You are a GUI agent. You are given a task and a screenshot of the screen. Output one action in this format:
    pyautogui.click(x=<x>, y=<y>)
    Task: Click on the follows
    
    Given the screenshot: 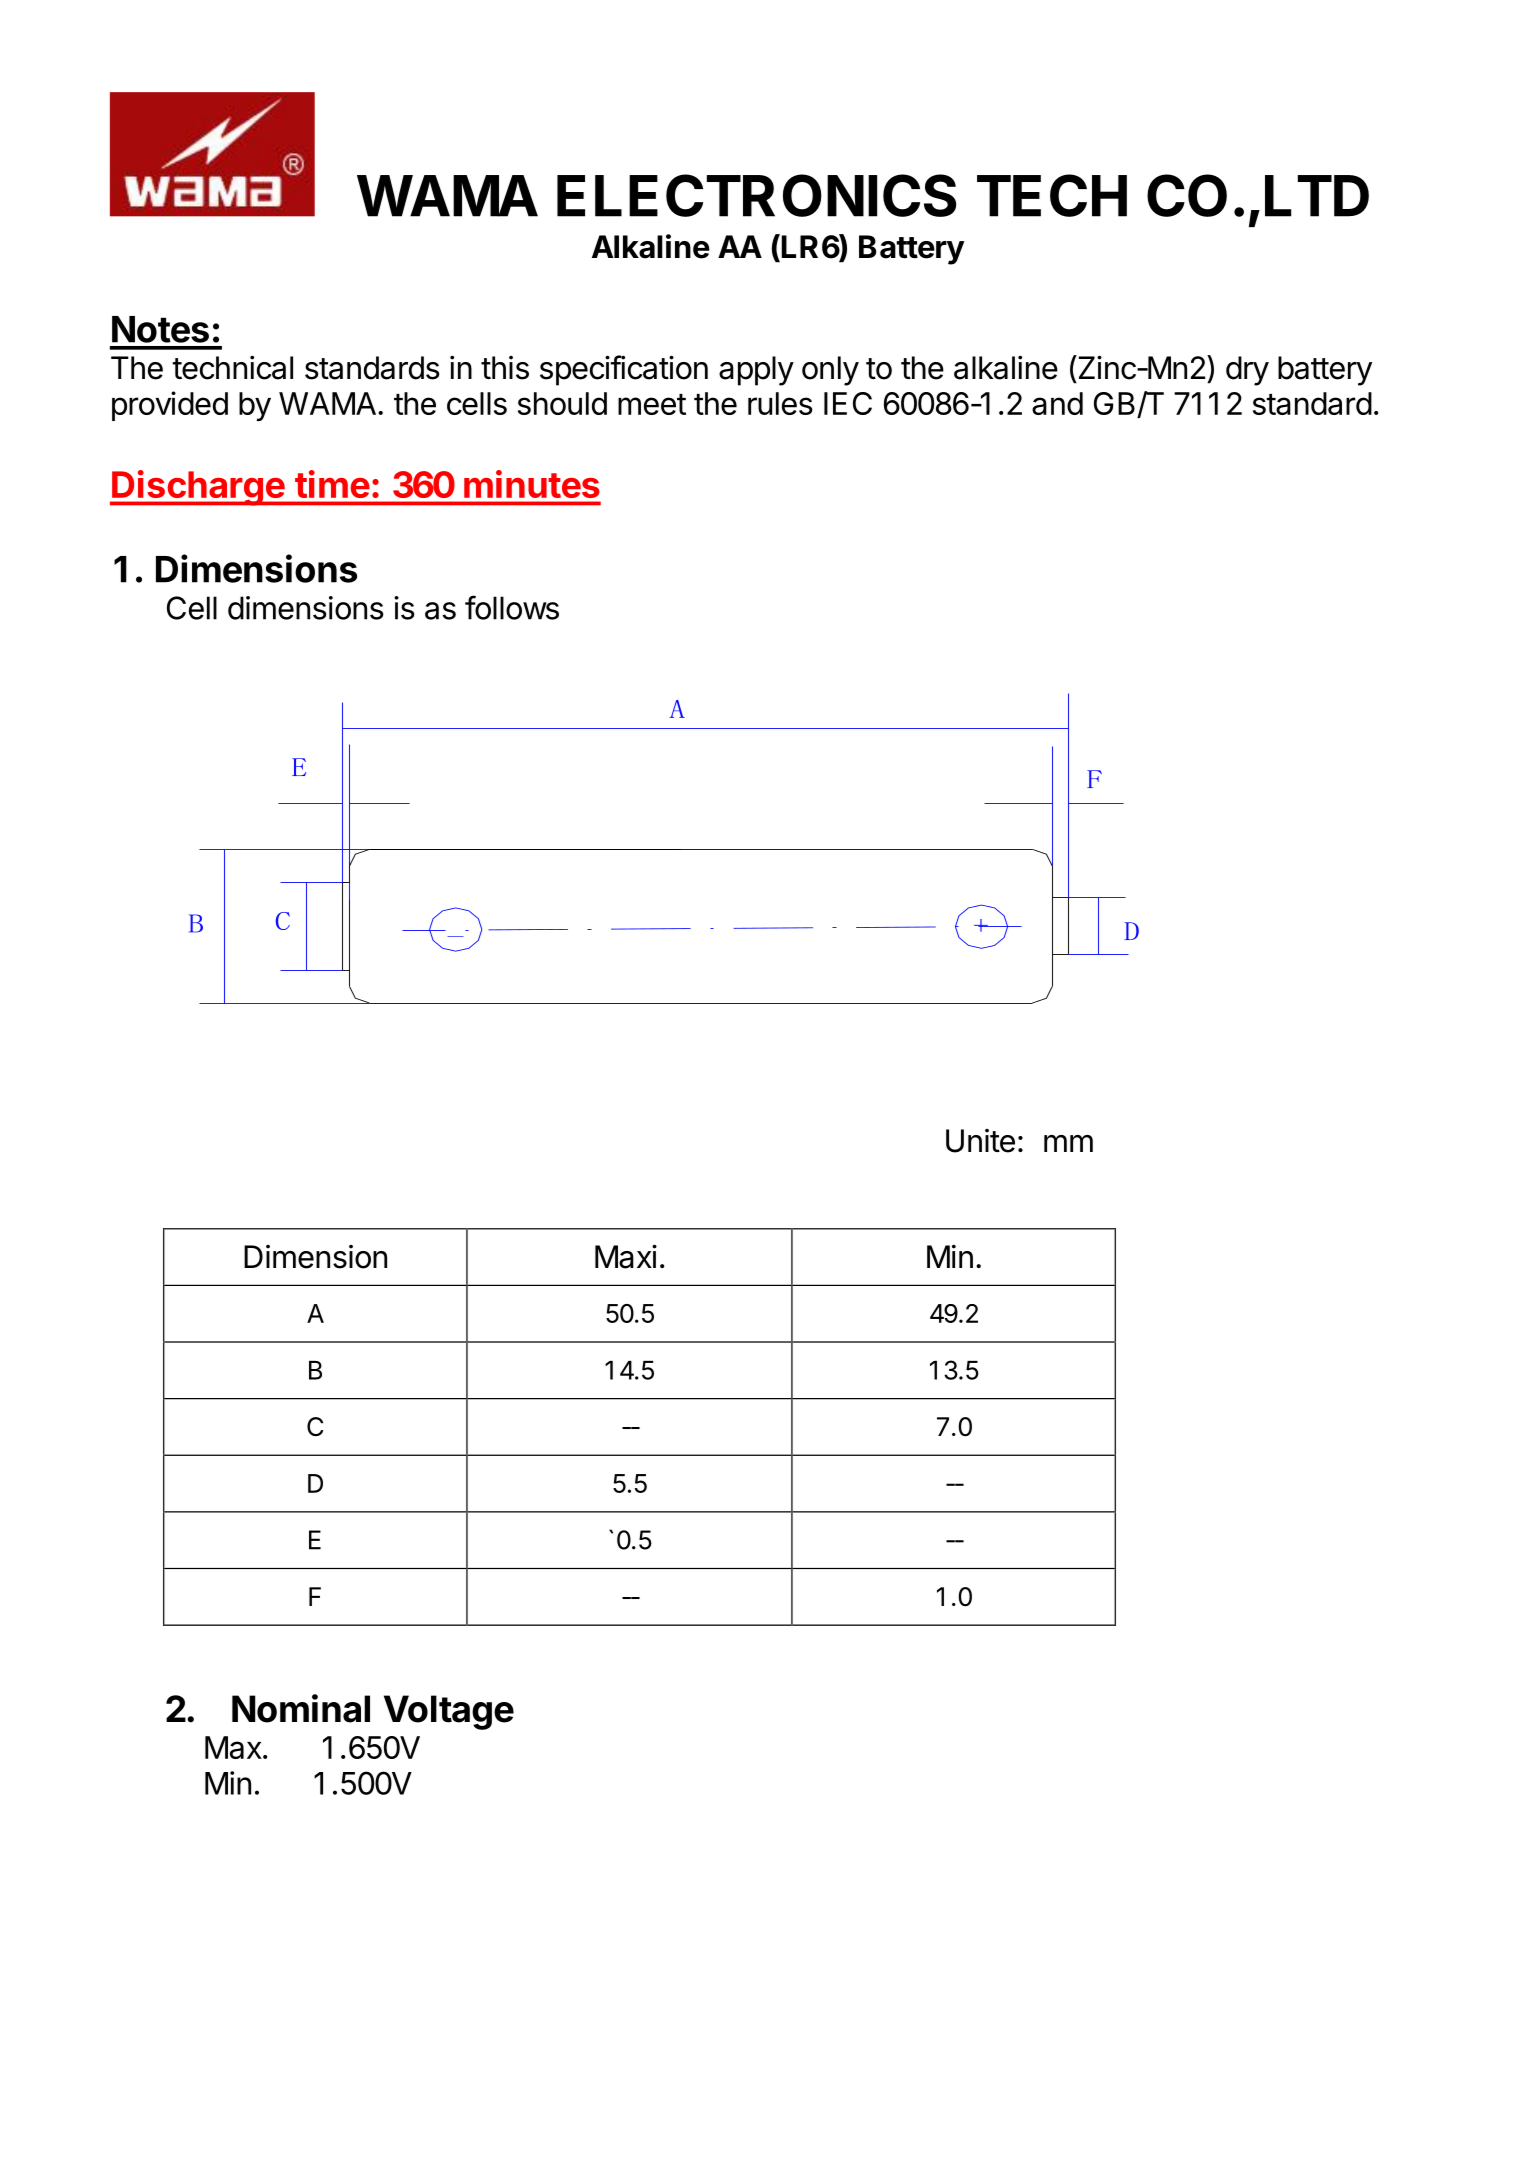 What is the action you would take?
    pyautogui.click(x=512, y=607)
